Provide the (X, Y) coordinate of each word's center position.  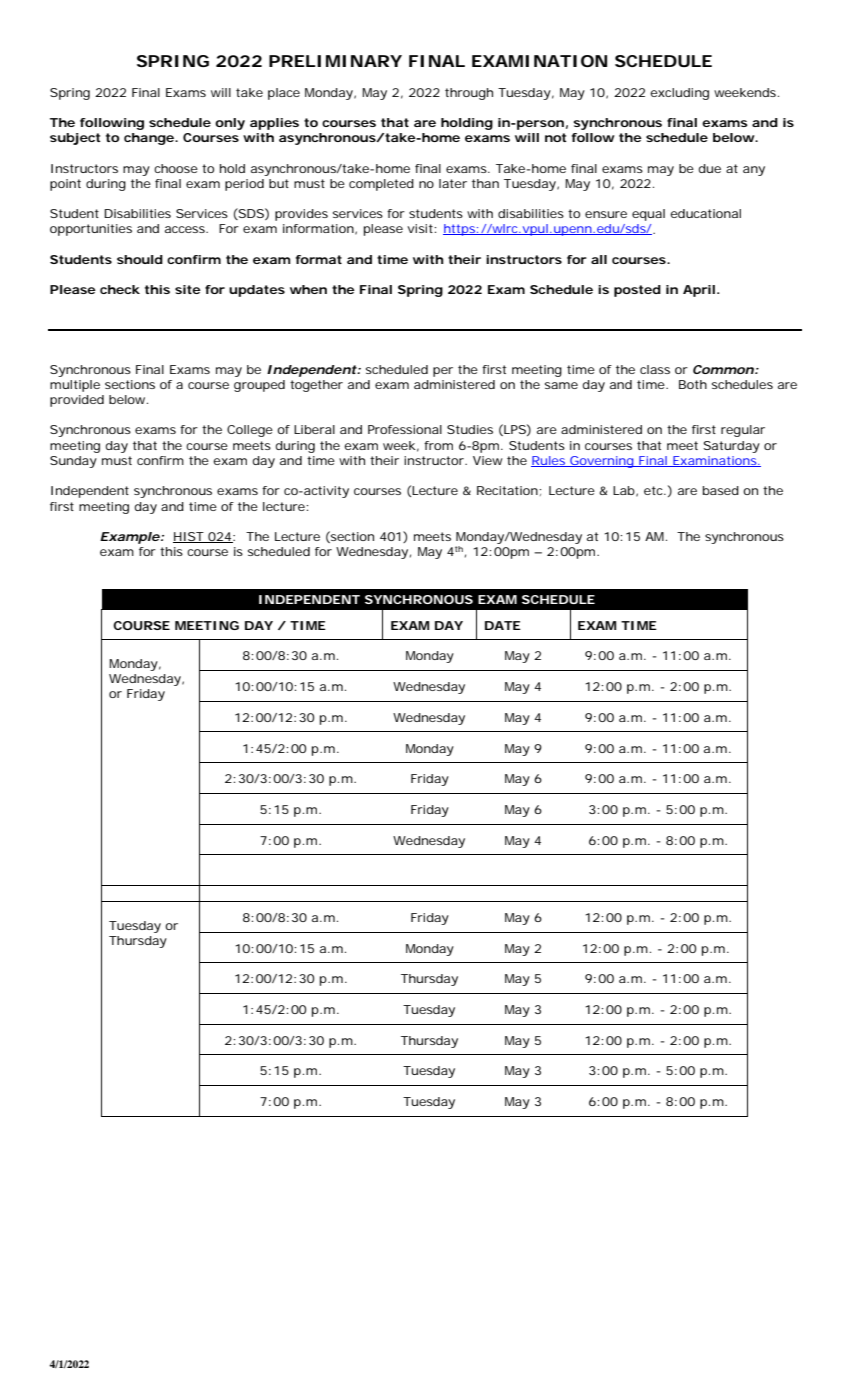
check (120, 289)
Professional (405, 429)
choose (176, 168)
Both (693, 384)
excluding (679, 94)
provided (77, 401)
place (284, 94)
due (709, 168)
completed (381, 185)
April (699, 291)
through (469, 94)
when (308, 289)
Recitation (507, 490)
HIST (189, 537)
